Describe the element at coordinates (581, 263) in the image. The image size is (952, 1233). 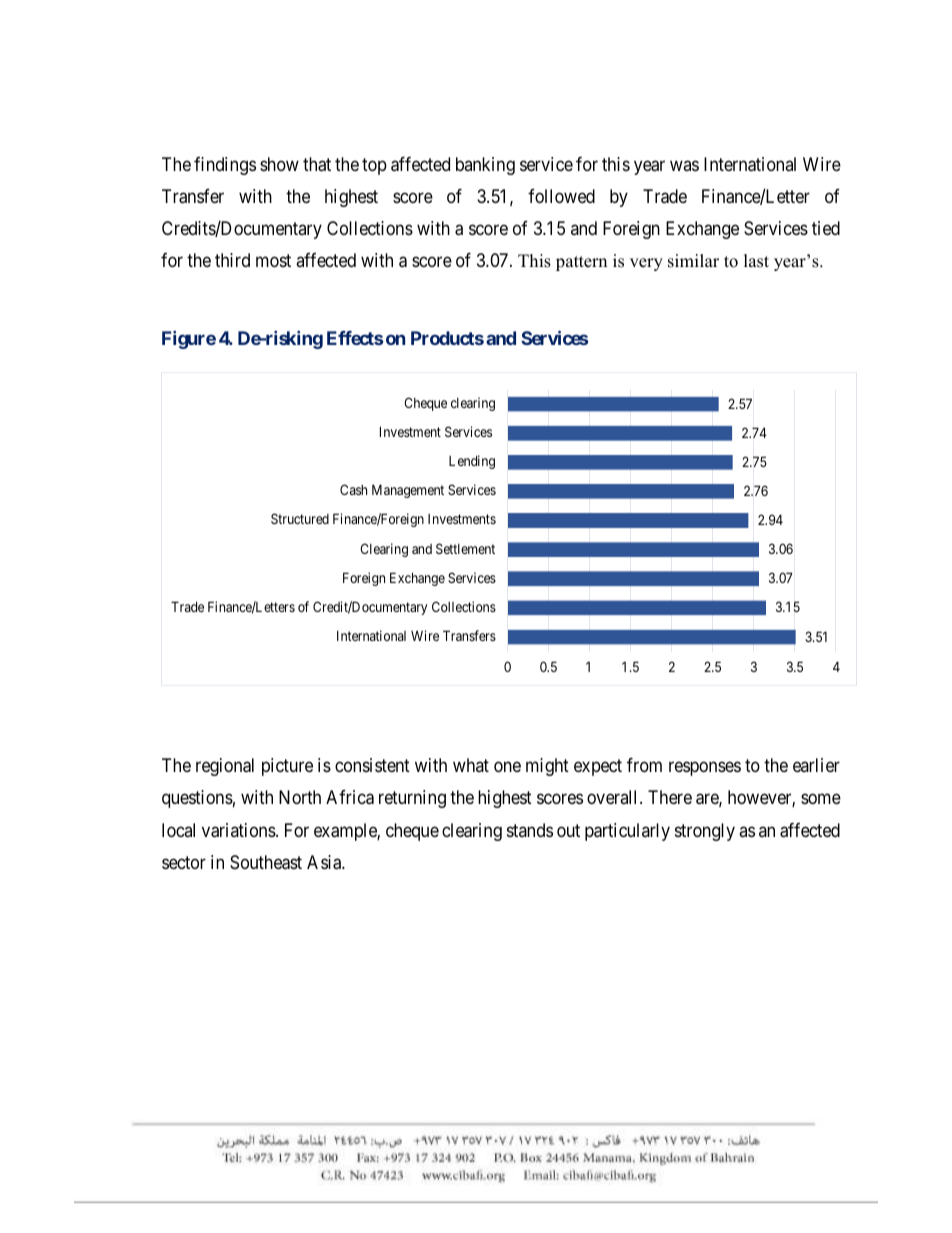
I see `pattern` at that location.
